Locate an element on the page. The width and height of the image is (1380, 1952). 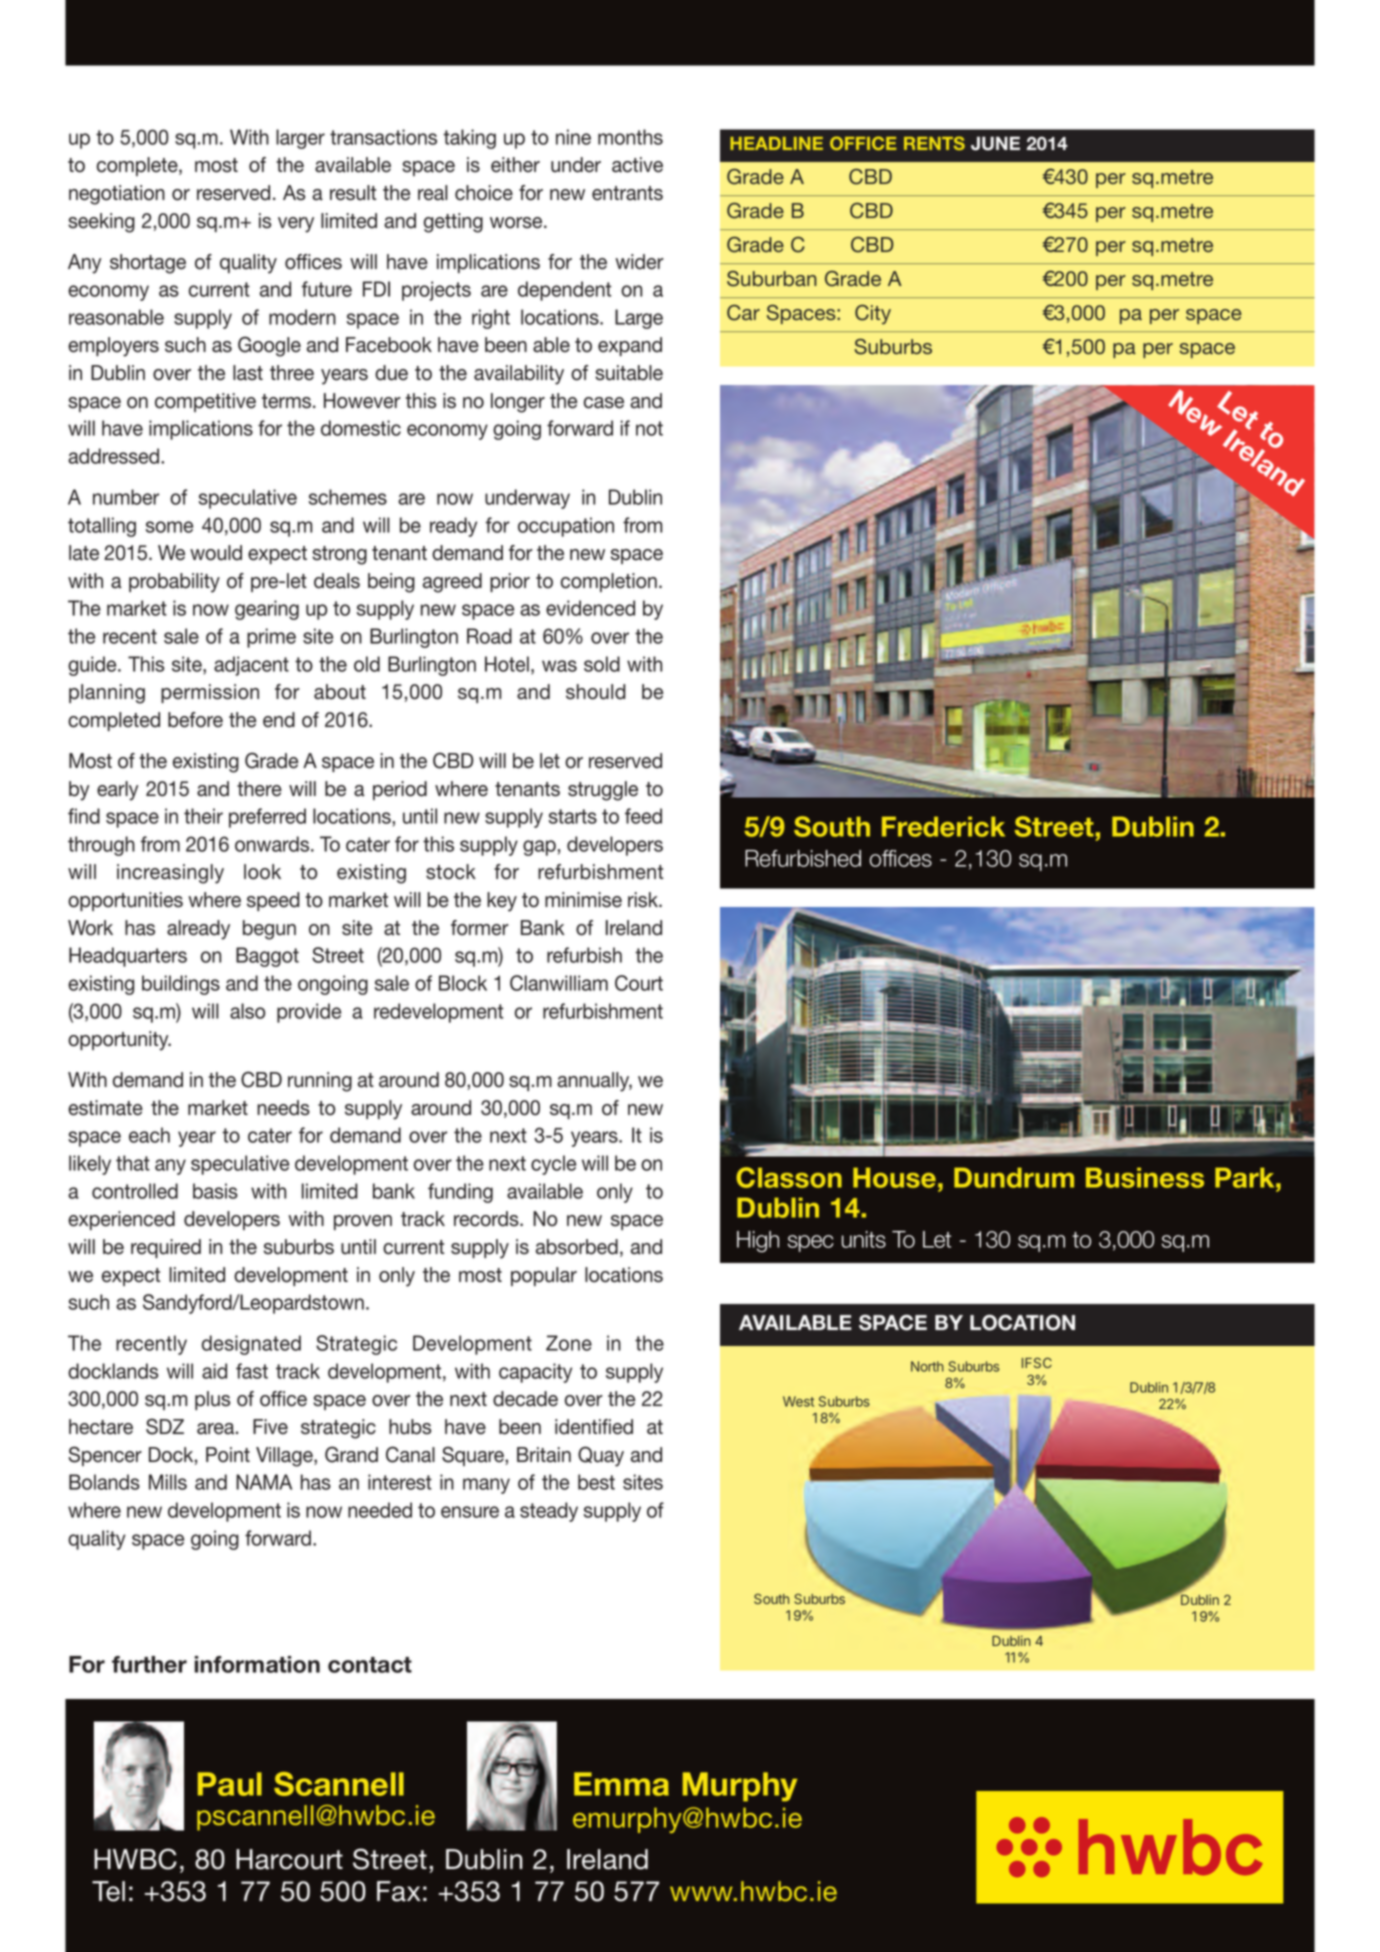
negotiation is located at coordinates (117, 195).
